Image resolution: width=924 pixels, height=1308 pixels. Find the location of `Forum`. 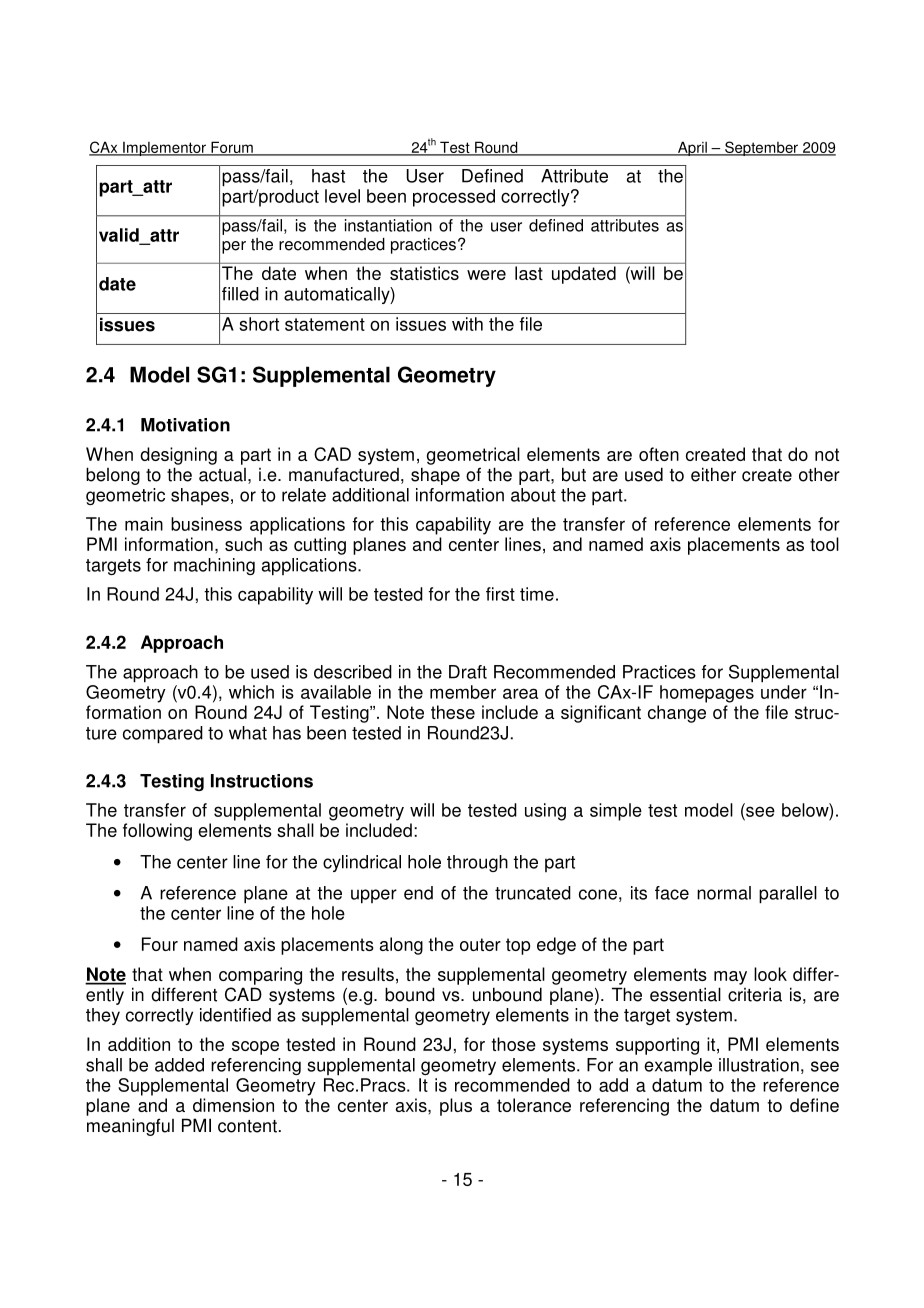

Forum is located at coordinates (232, 148).
